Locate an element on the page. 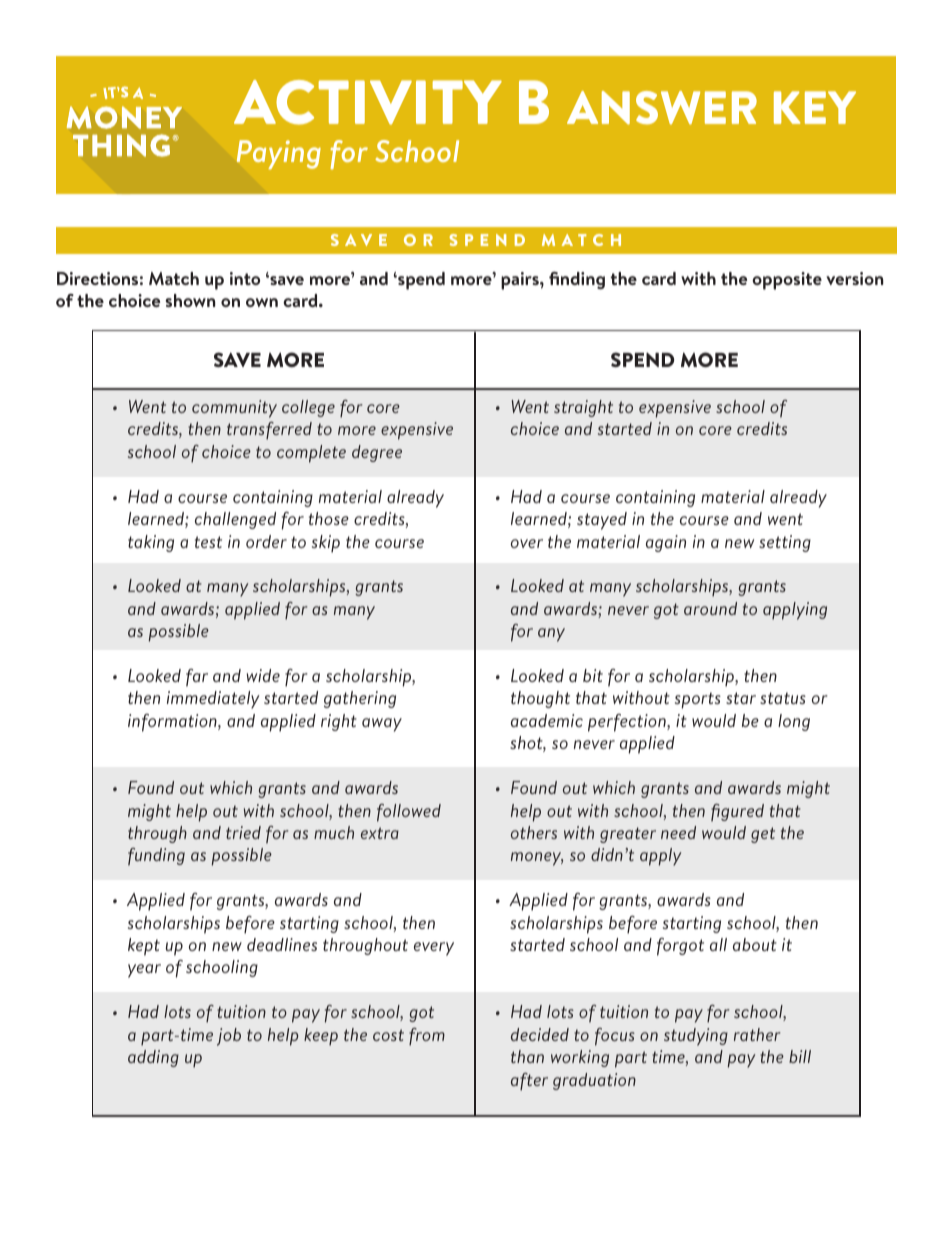 The width and height of the image is (952, 1233). job is located at coordinates (229, 1037).
